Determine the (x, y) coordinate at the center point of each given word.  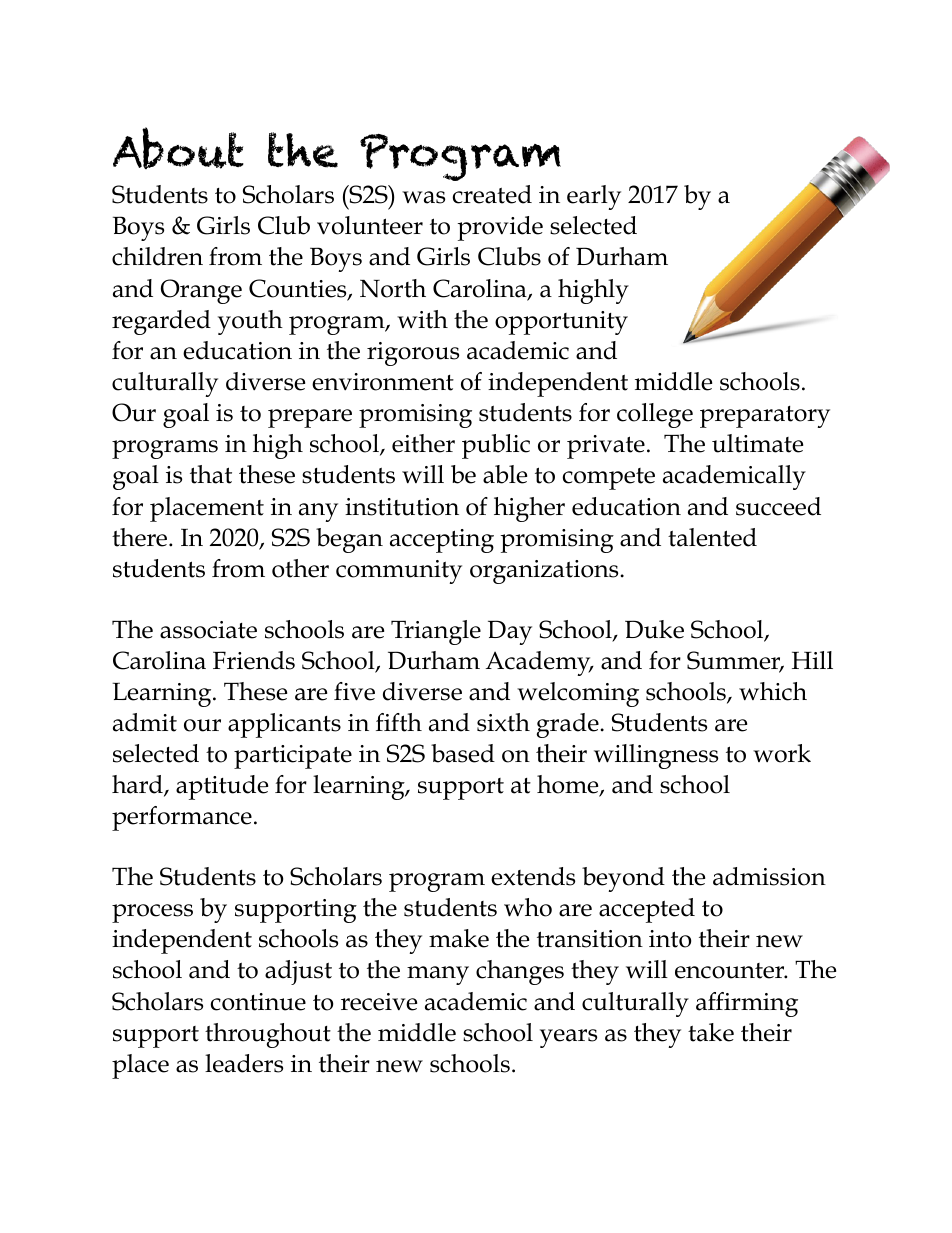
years (568, 1038)
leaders (244, 1063)
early (594, 197)
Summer (735, 661)
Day (510, 632)
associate (208, 630)
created (492, 194)
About (178, 148)
